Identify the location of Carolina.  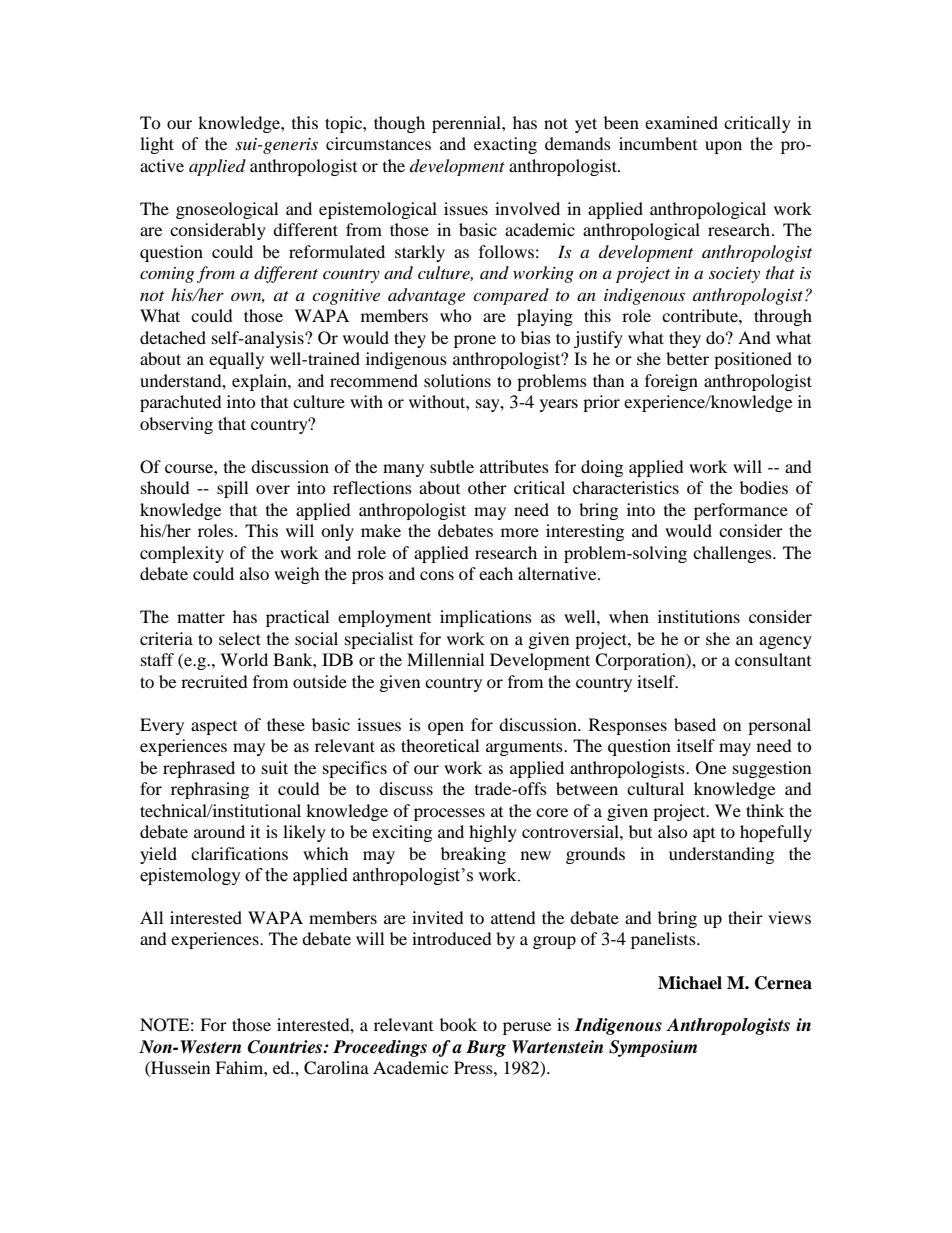
(336, 1068).
